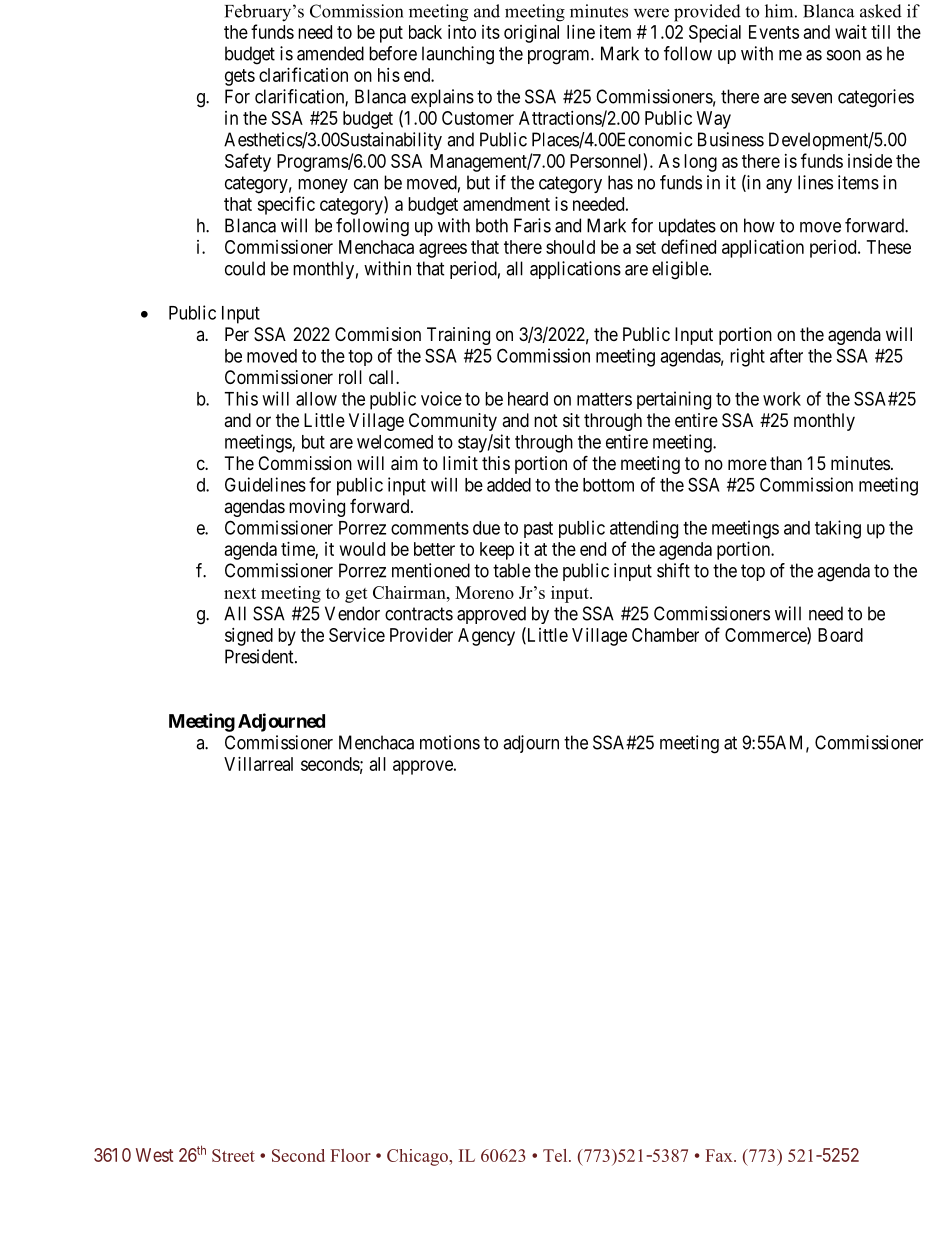 This document has width=952, height=1233. Describe the element at coordinates (782, 399) in the document. I see `work` at that location.
